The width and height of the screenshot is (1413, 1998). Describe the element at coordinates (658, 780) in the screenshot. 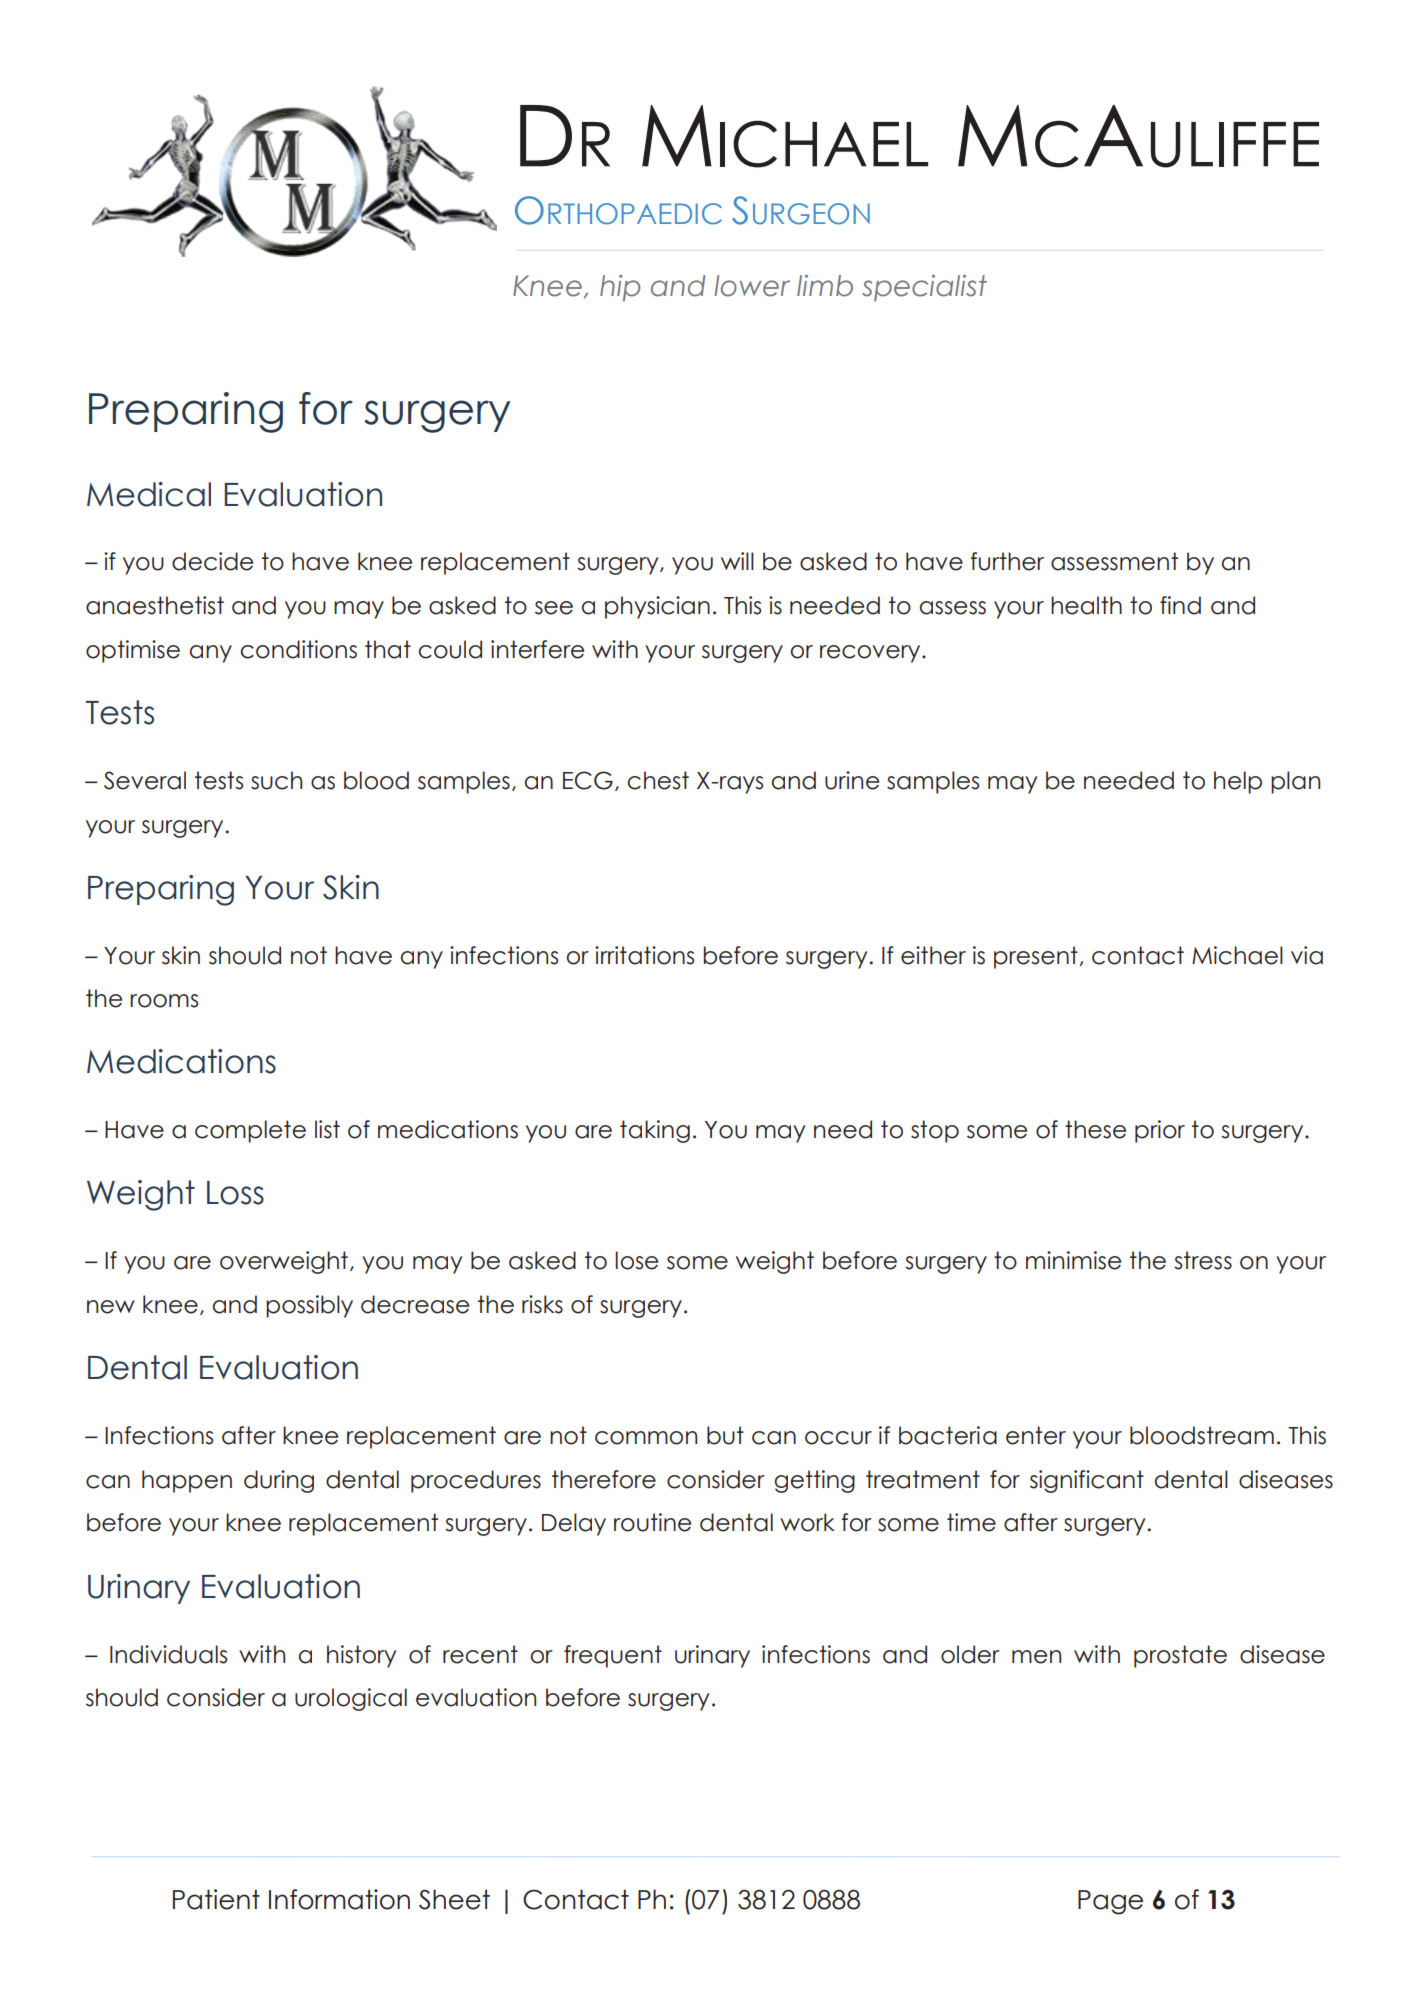

I see `chest` at that location.
